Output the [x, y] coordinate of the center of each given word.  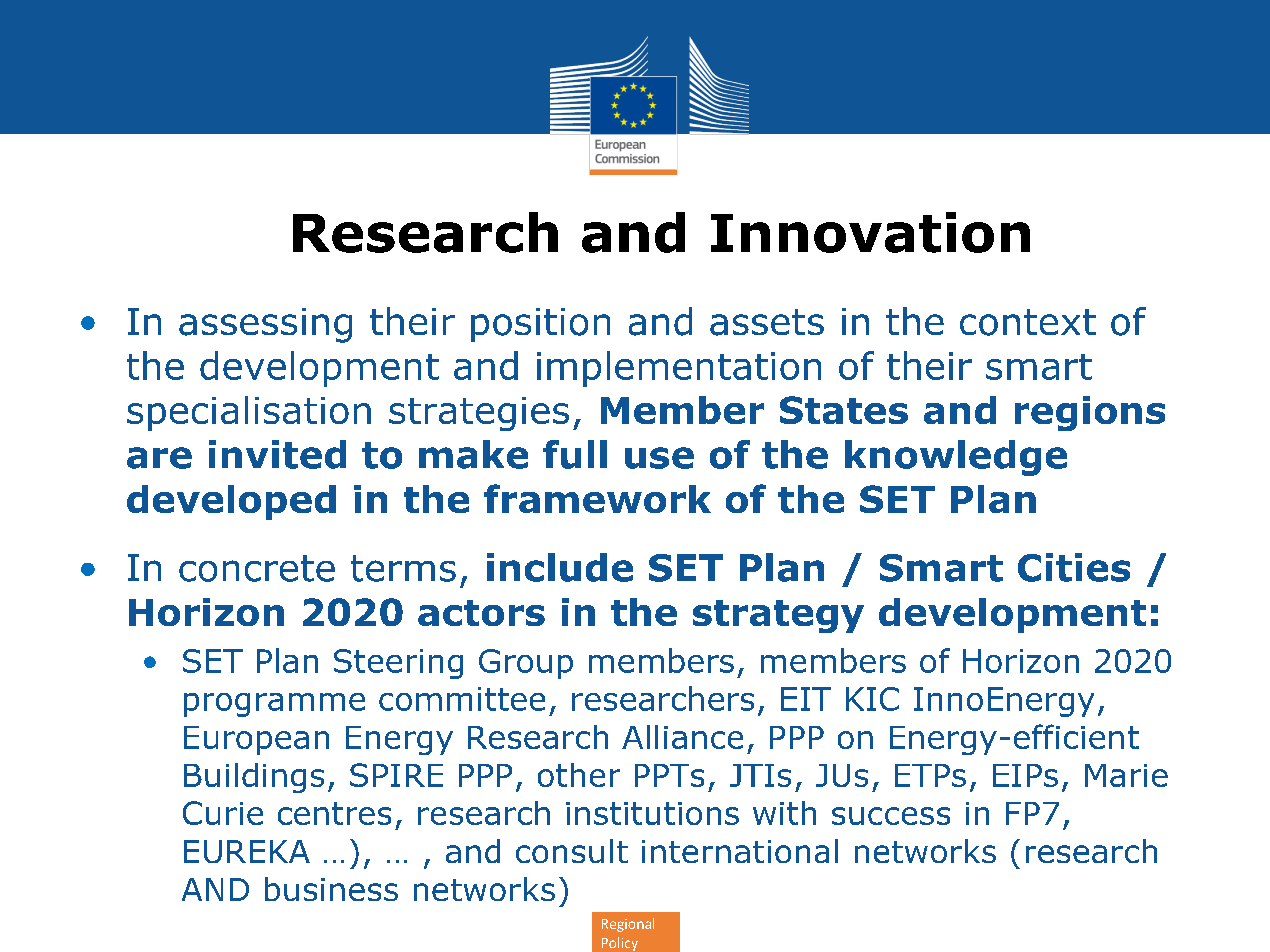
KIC [872, 699]
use [659, 458]
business [331, 889]
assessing [265, 325]
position [540, 325]
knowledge [956, 458]
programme [274, 705]
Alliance [682, 737]
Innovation [870, 232]
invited [277, 454]
